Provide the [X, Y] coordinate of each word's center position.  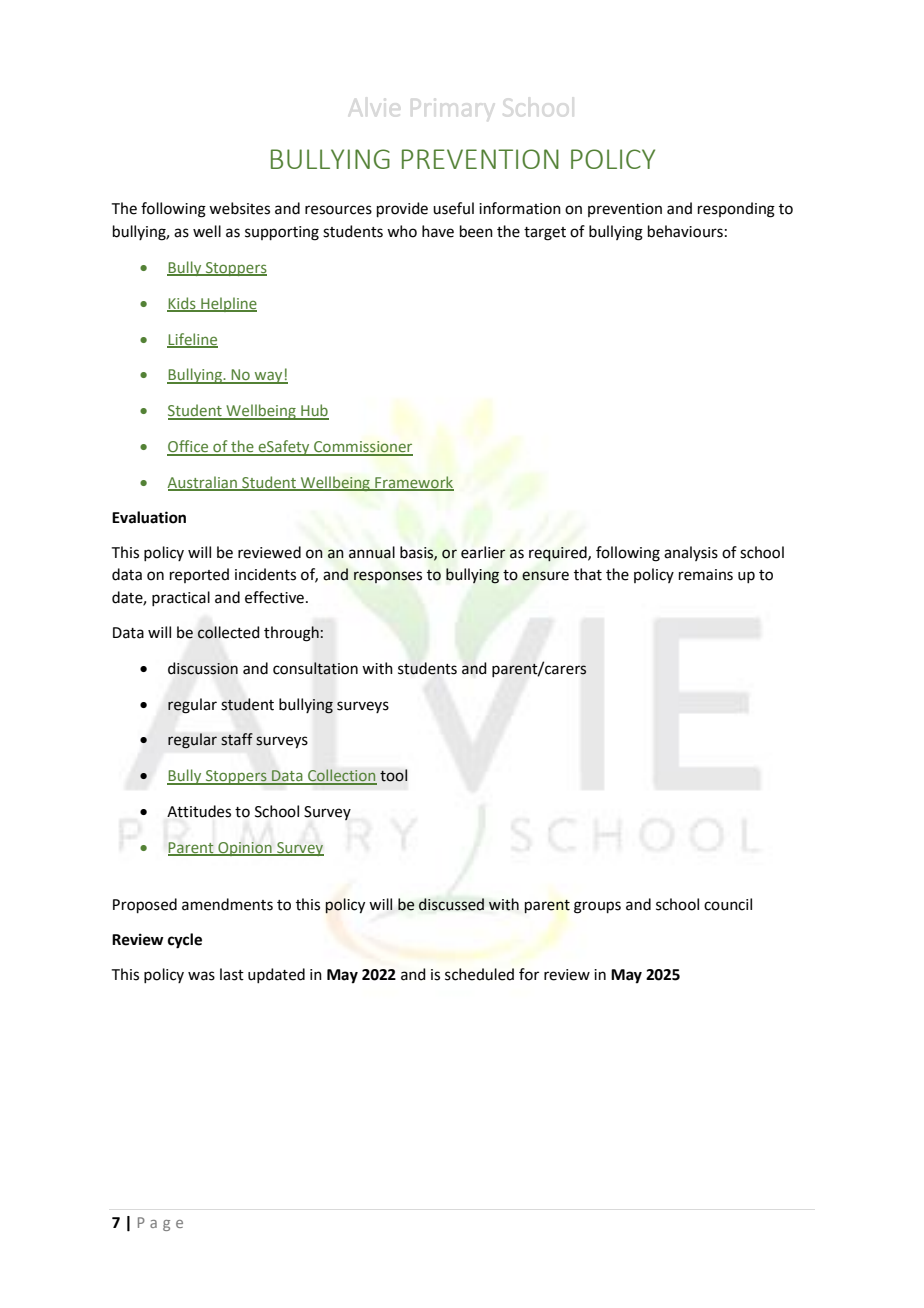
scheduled [479, 974]
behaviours [685, 231]
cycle [185, 941]
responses [388, 577]
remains [706, 575]
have [438, 231]
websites [239, 208]
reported [199, 575]
